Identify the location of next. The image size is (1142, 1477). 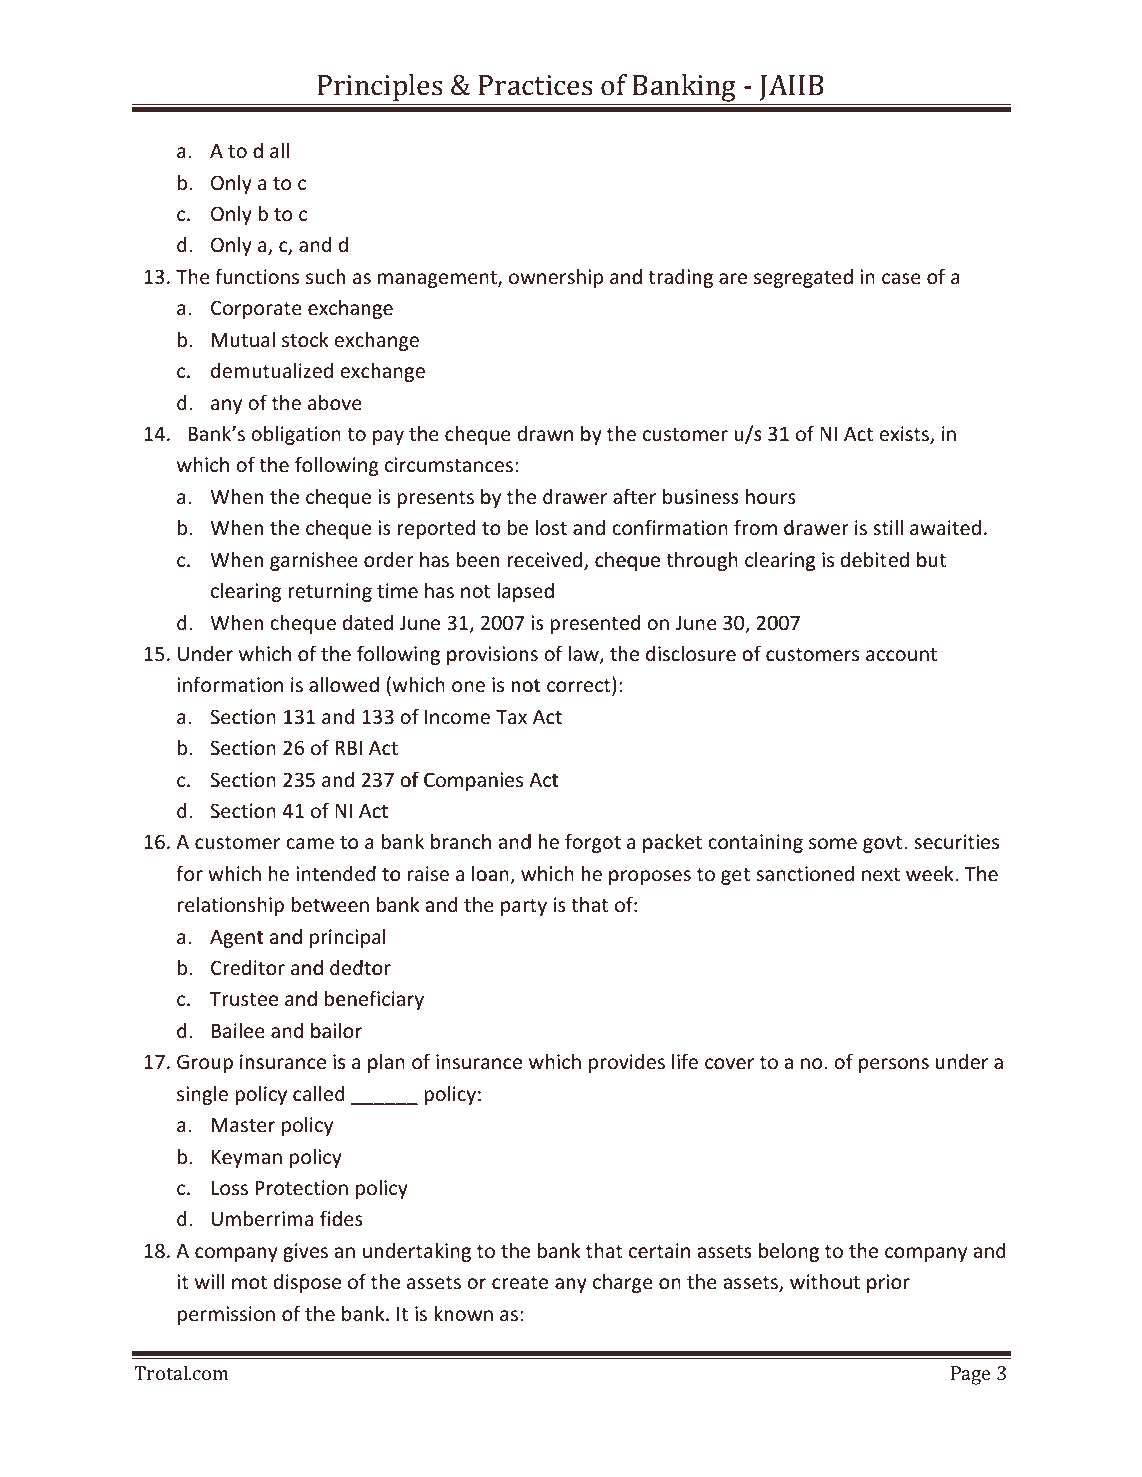
(881, 874).
